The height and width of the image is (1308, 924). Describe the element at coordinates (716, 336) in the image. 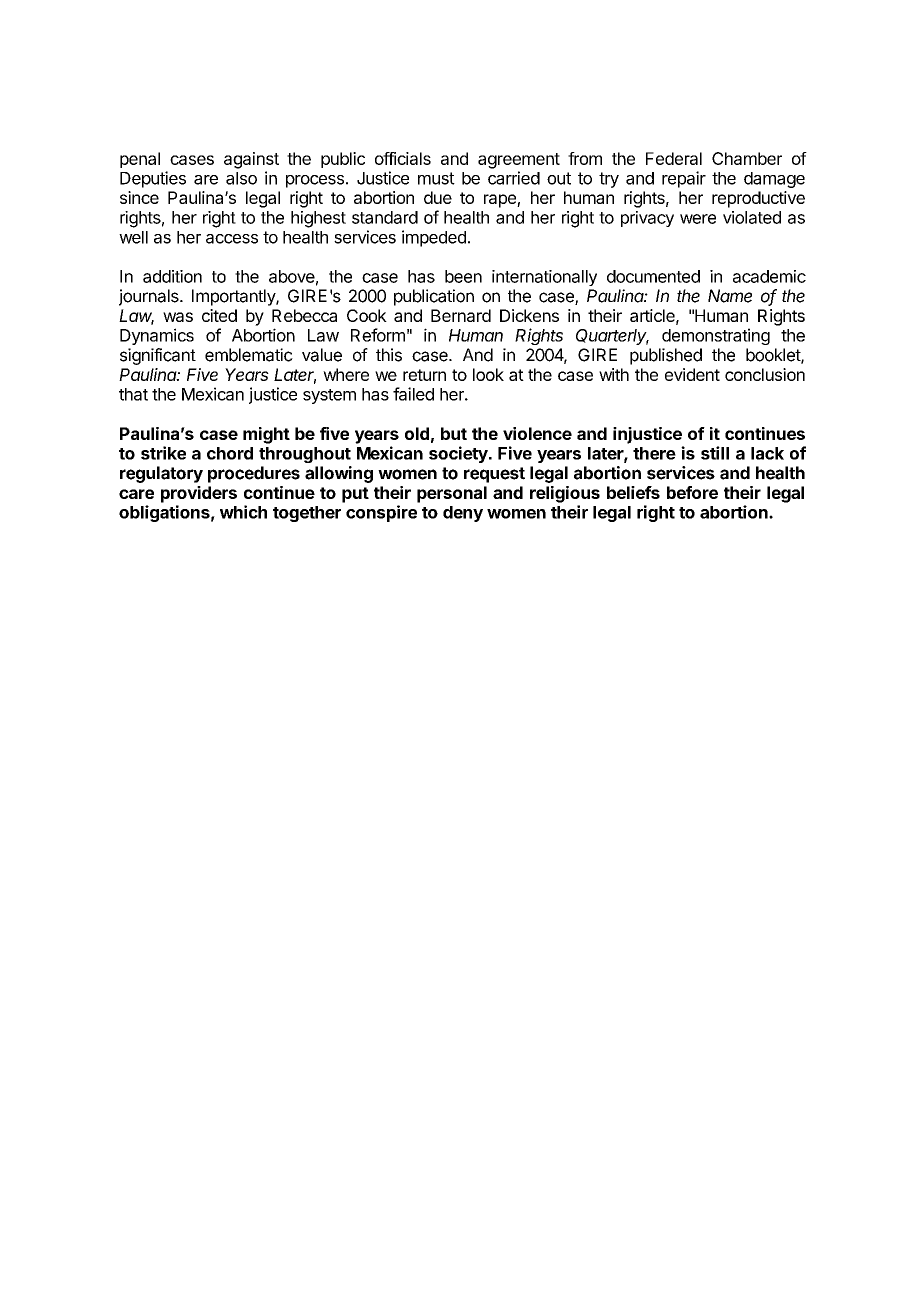

I see `demonstrating` at that location.
